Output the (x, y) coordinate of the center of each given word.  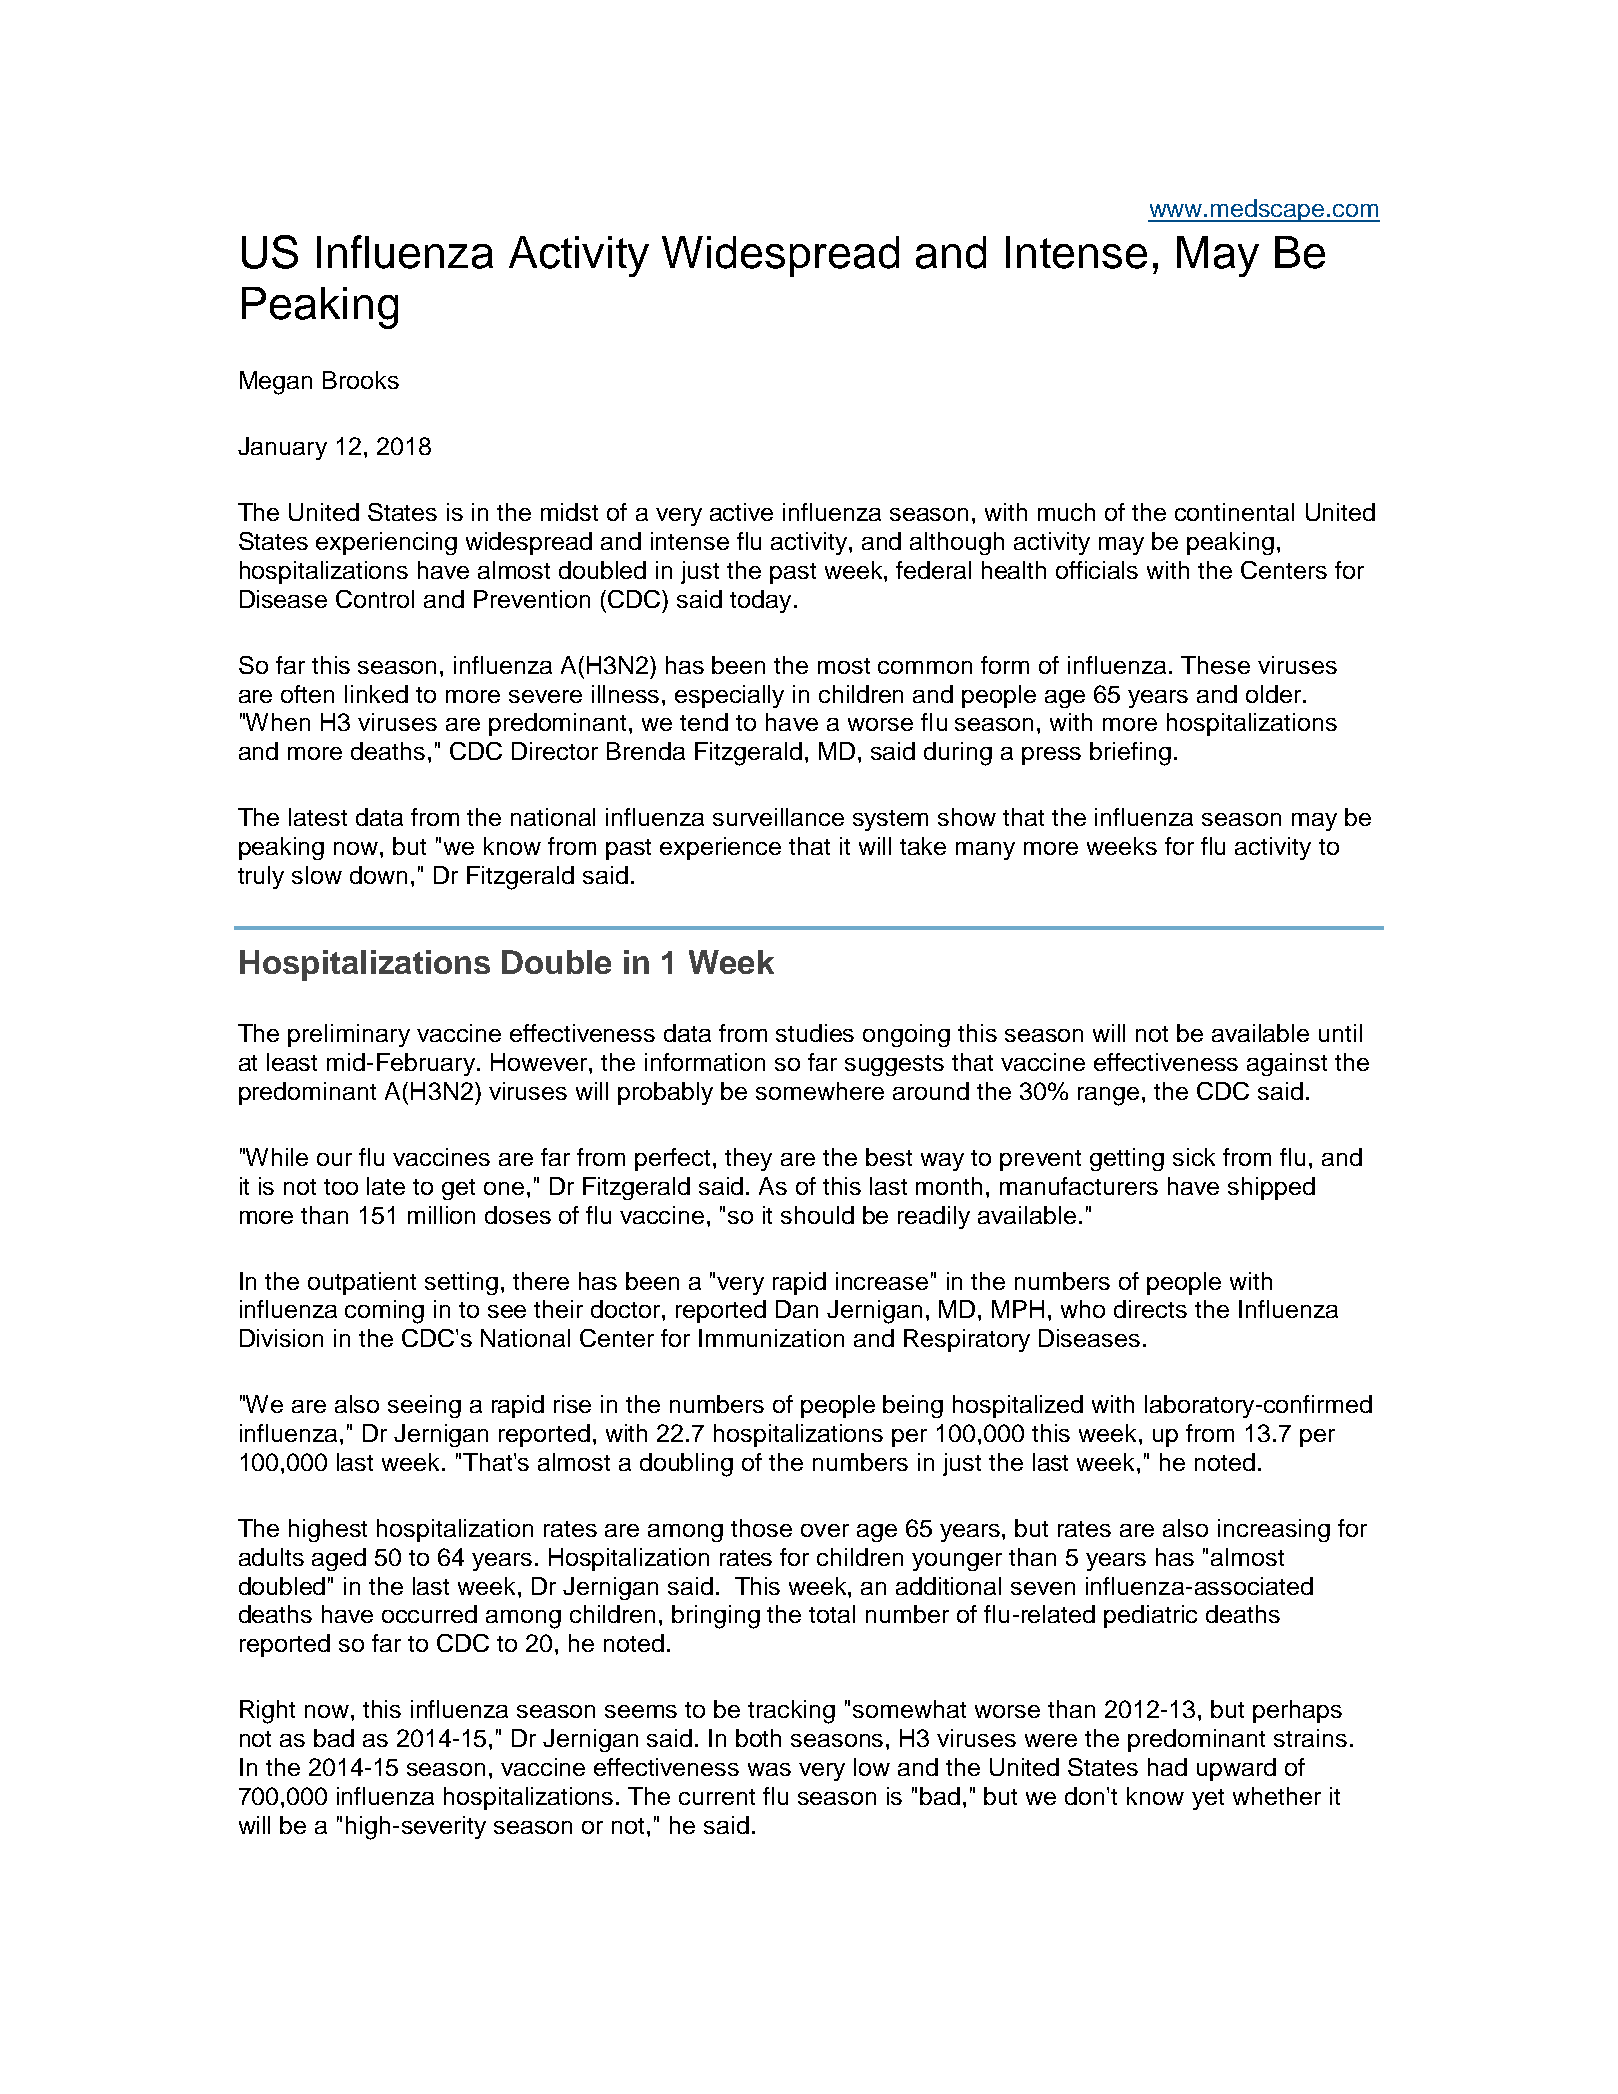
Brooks (361, 380)
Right (267, 1712)
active (741, 512)
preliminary (349, 1035)
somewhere (820, 1091)
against (1287, 1064)
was (769, 1769)
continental (1234, 512)
